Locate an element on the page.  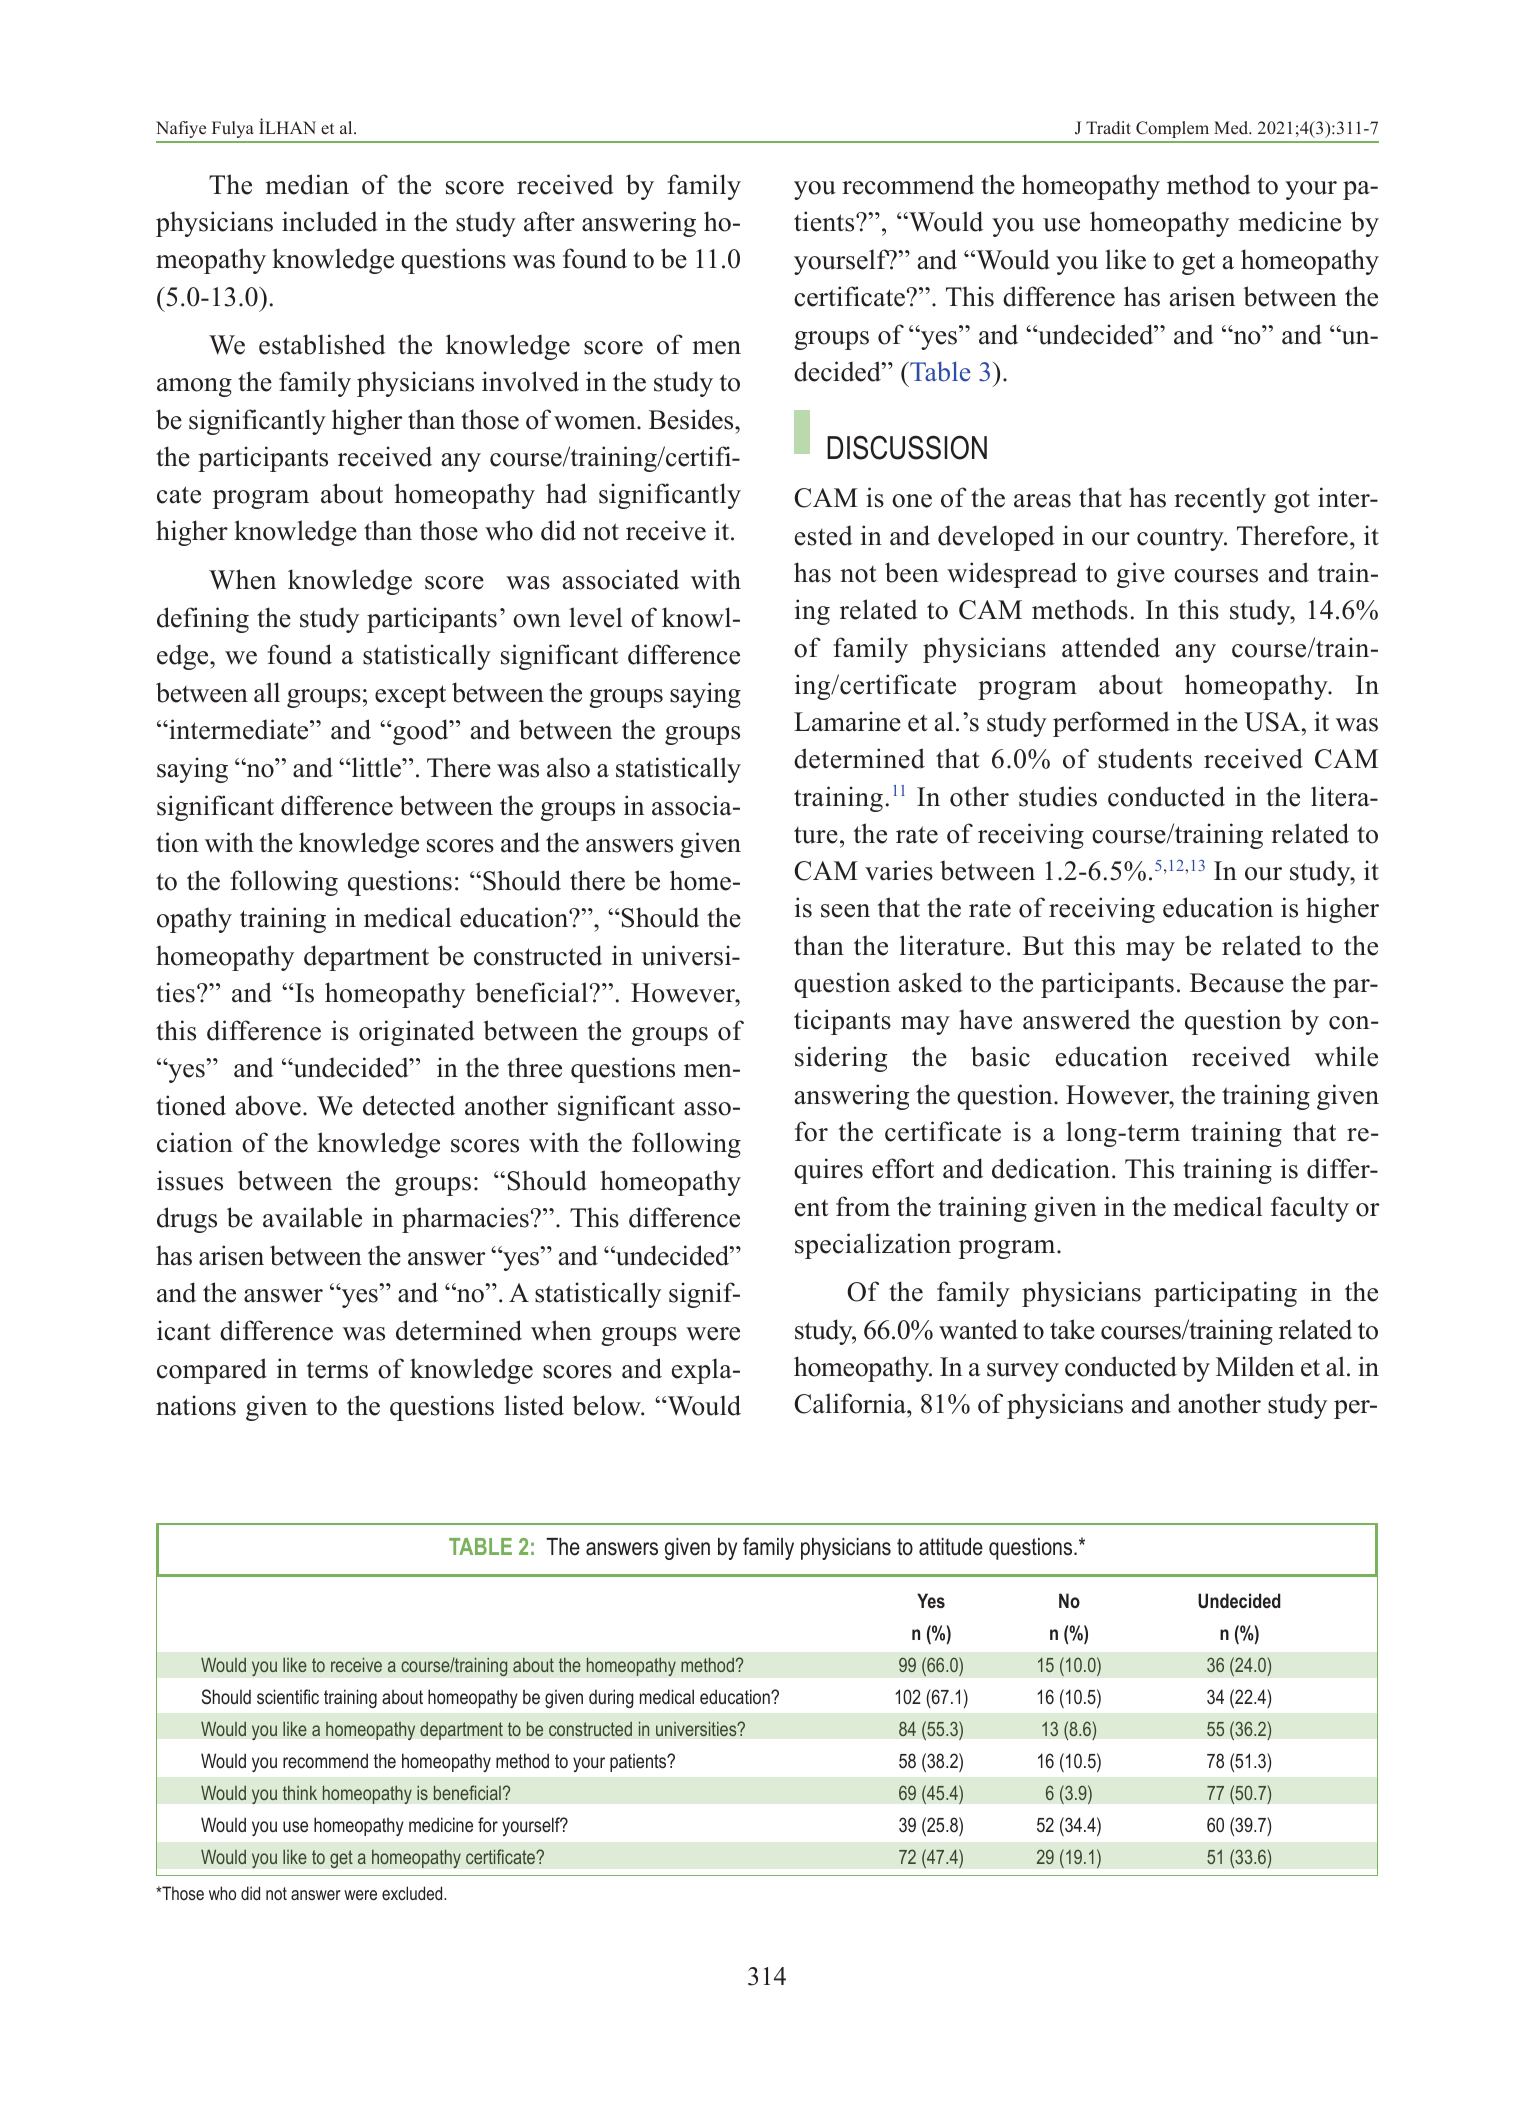
included is located at coordinates (330, 221).
